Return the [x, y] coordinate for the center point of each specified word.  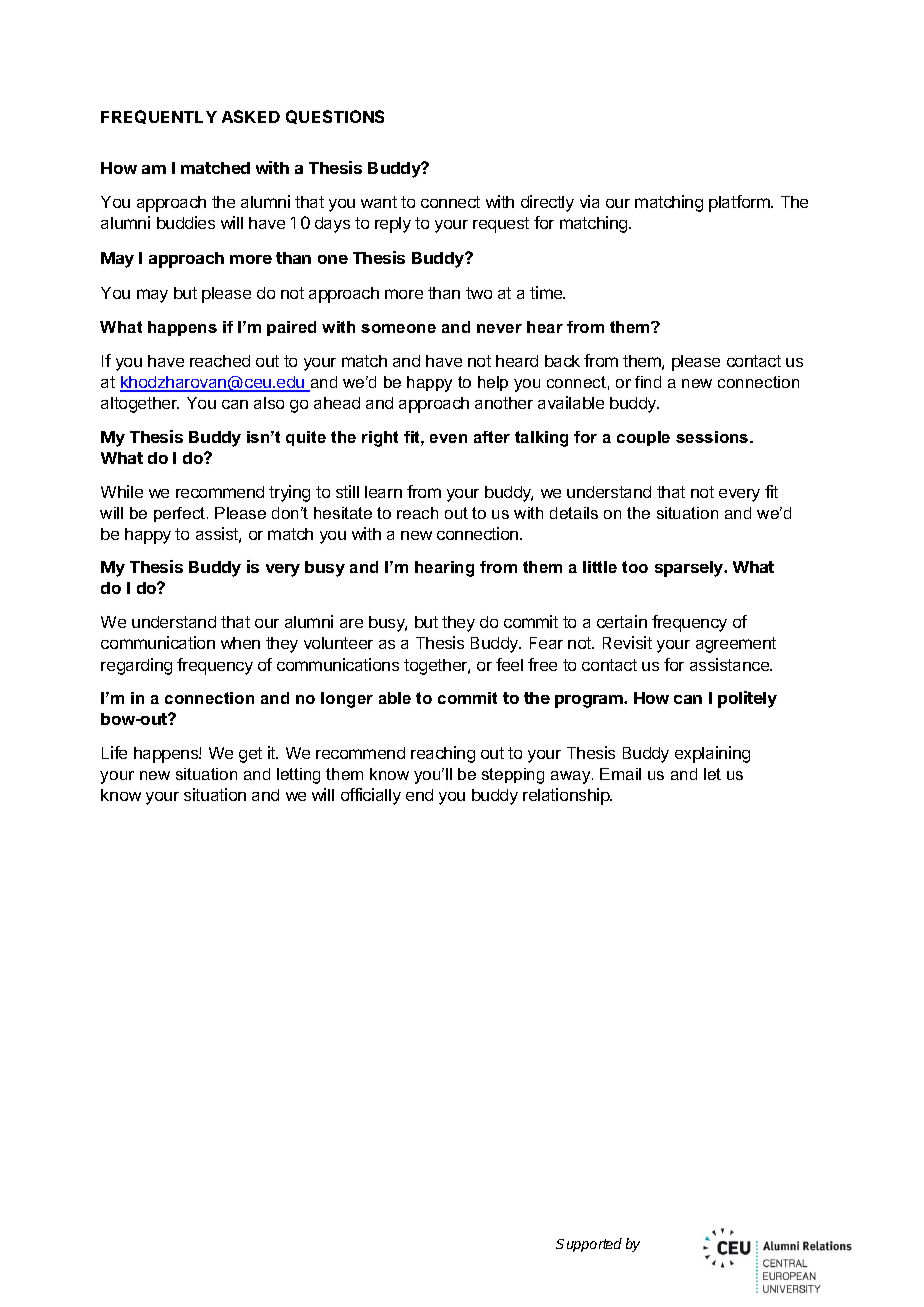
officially [371, 796]
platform [740, 203]
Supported [589, 1245]
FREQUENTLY [159, 117]
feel [509, 664]
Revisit [627, 642]
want [379, 202]
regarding [136, 666]
